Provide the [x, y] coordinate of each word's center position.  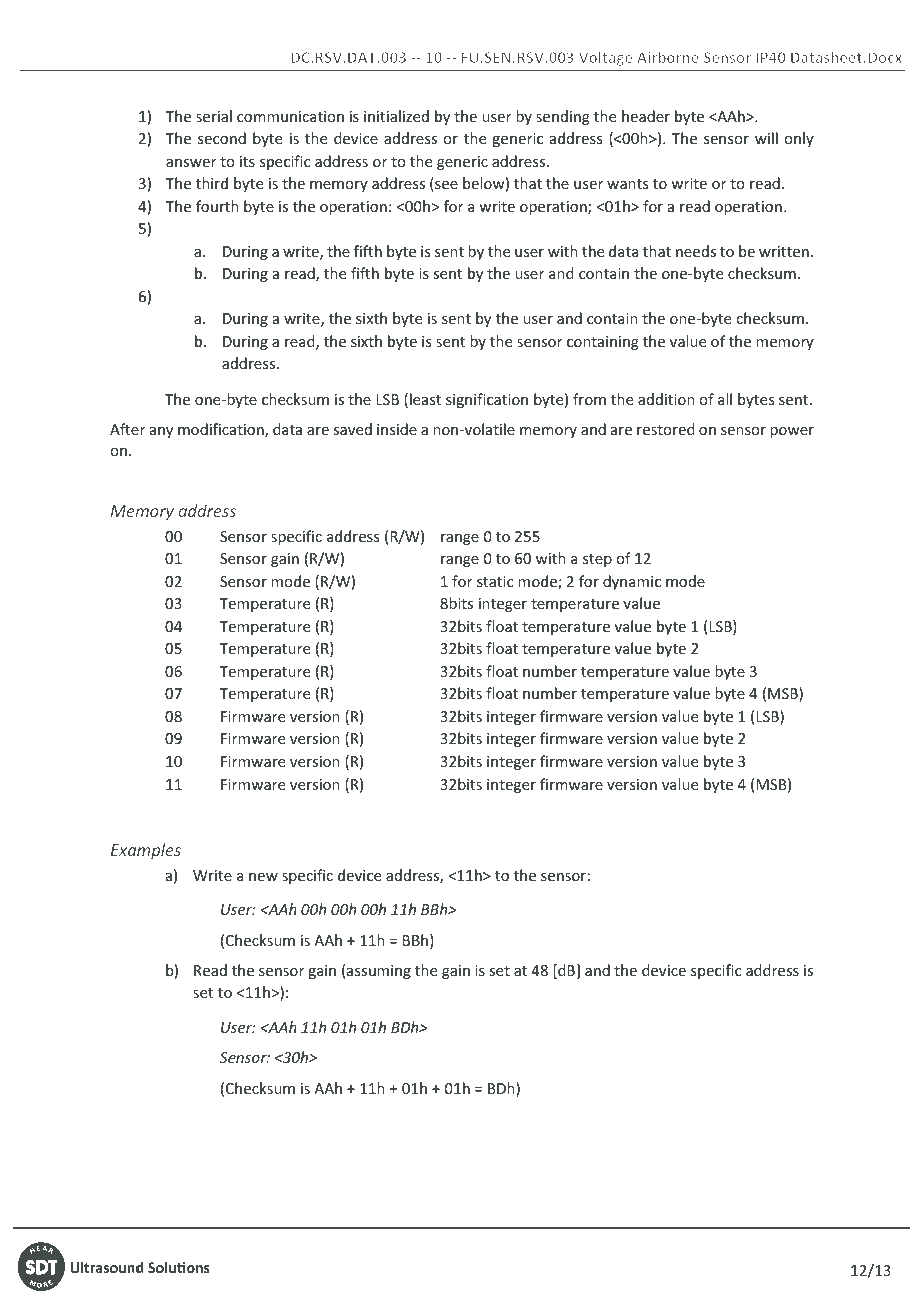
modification [222, 430]
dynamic [632, 582]
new [263, 877]
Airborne [668, 57]
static [495, 581]
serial [214, 116]
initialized [396, 116]
